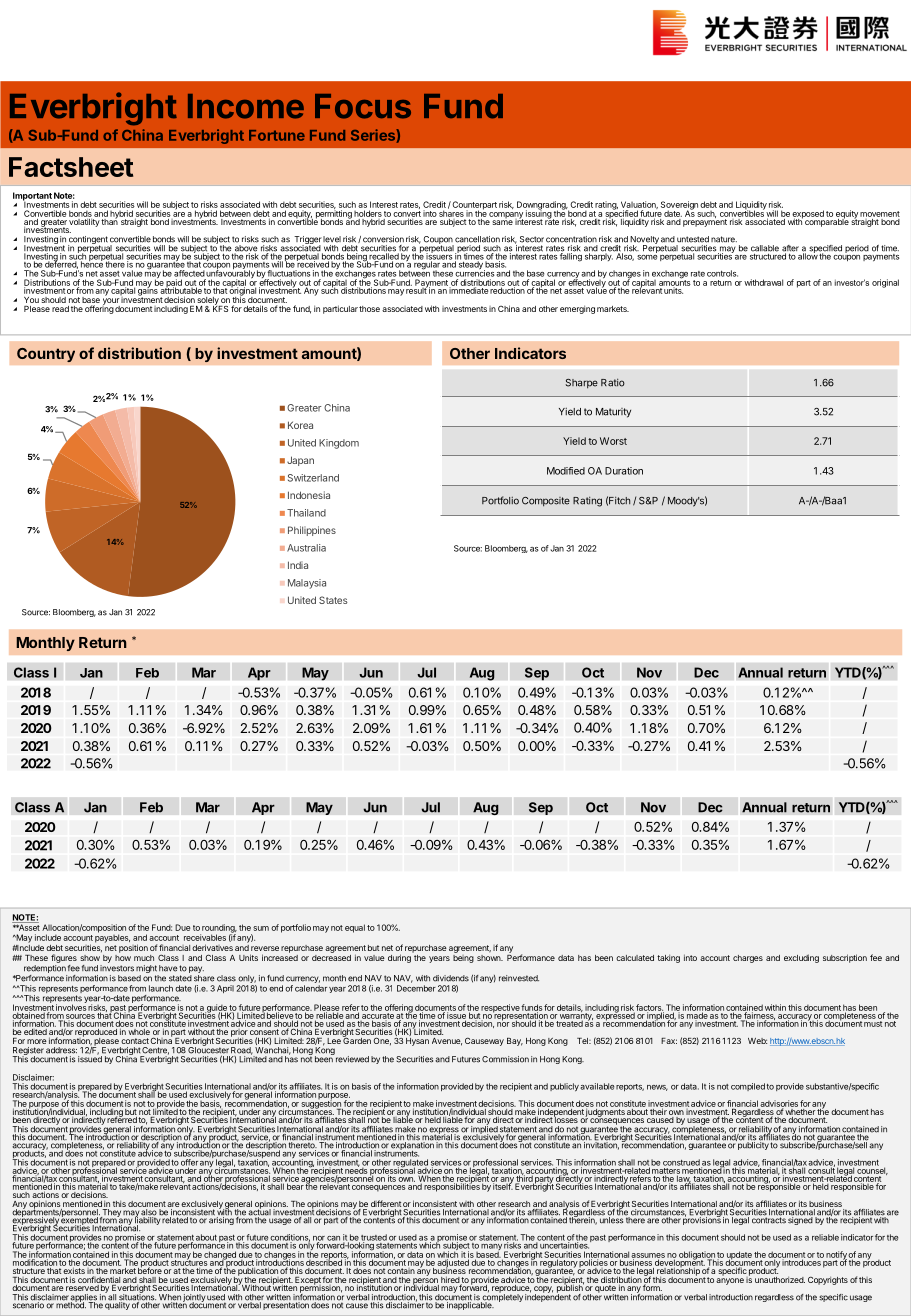  Describe the element at coordinates (546, 502) in the page. I see `Composite` at that location.
